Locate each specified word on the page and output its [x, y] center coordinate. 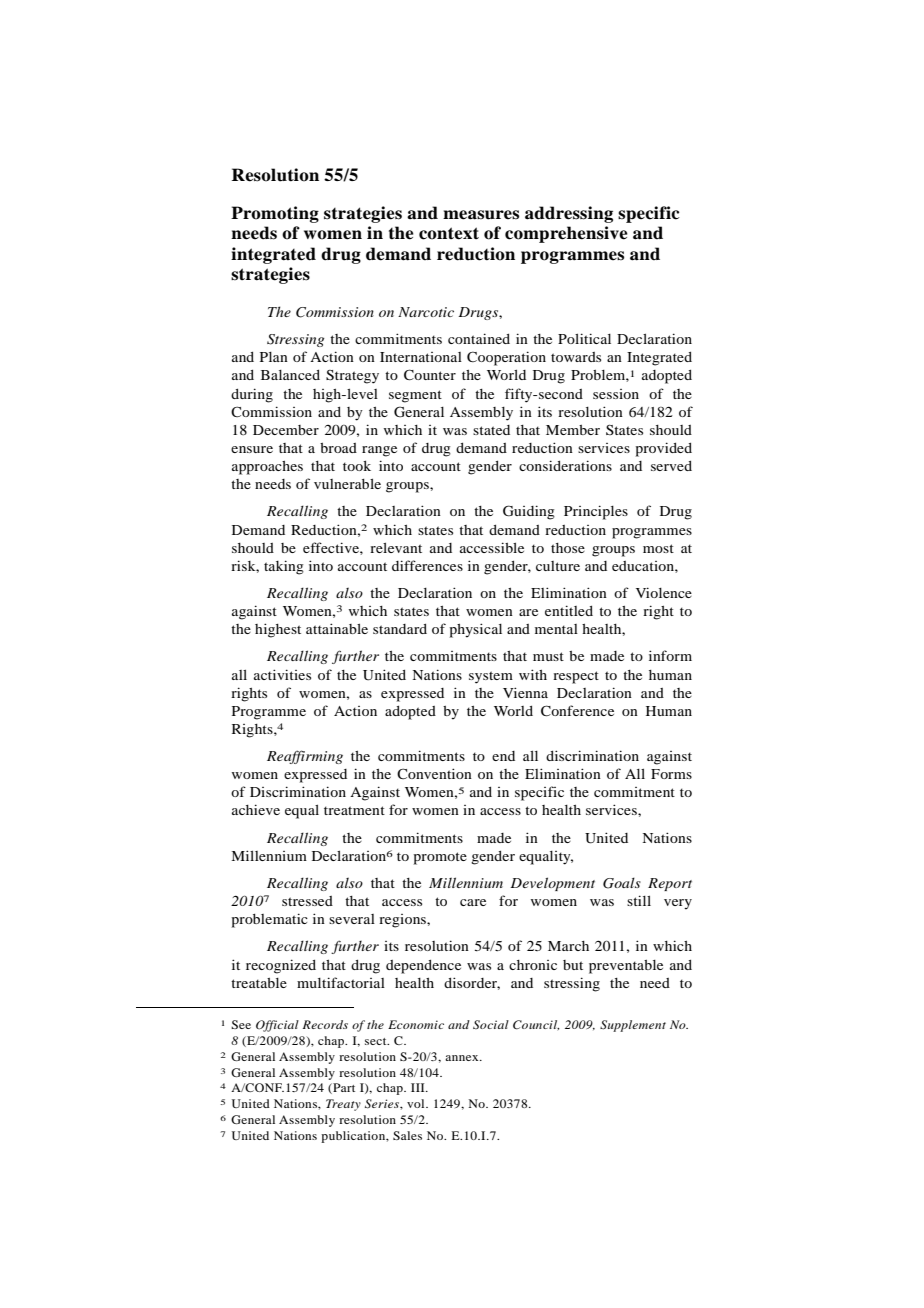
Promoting [275, 214]
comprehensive [566, 234]
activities [282, 674]
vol [417, 1103]
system [491, 677]
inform [670, 655]
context [449, 233]
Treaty [343, 1105]
